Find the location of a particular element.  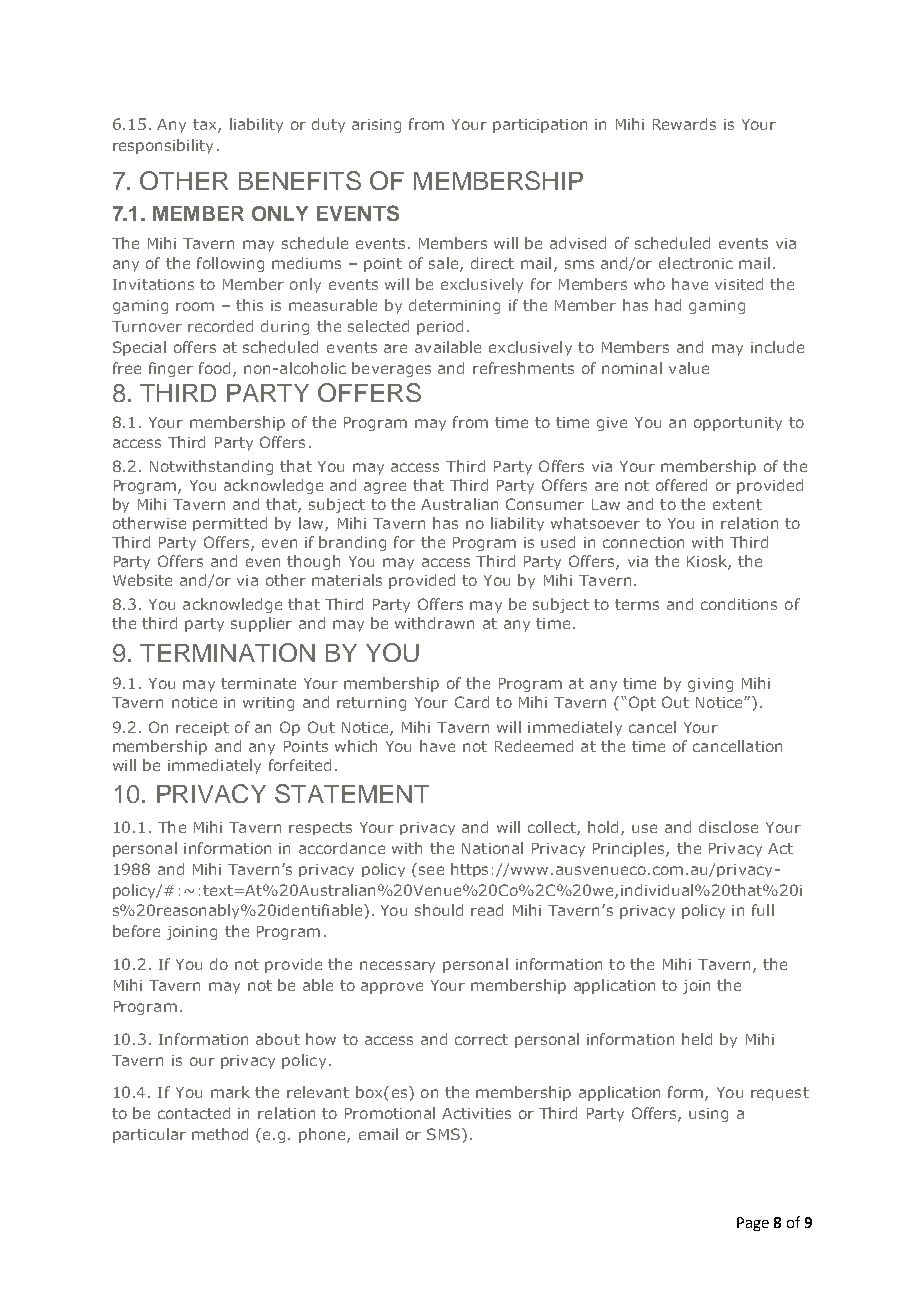

TERMINATION is located at coordinates (227, 652).
